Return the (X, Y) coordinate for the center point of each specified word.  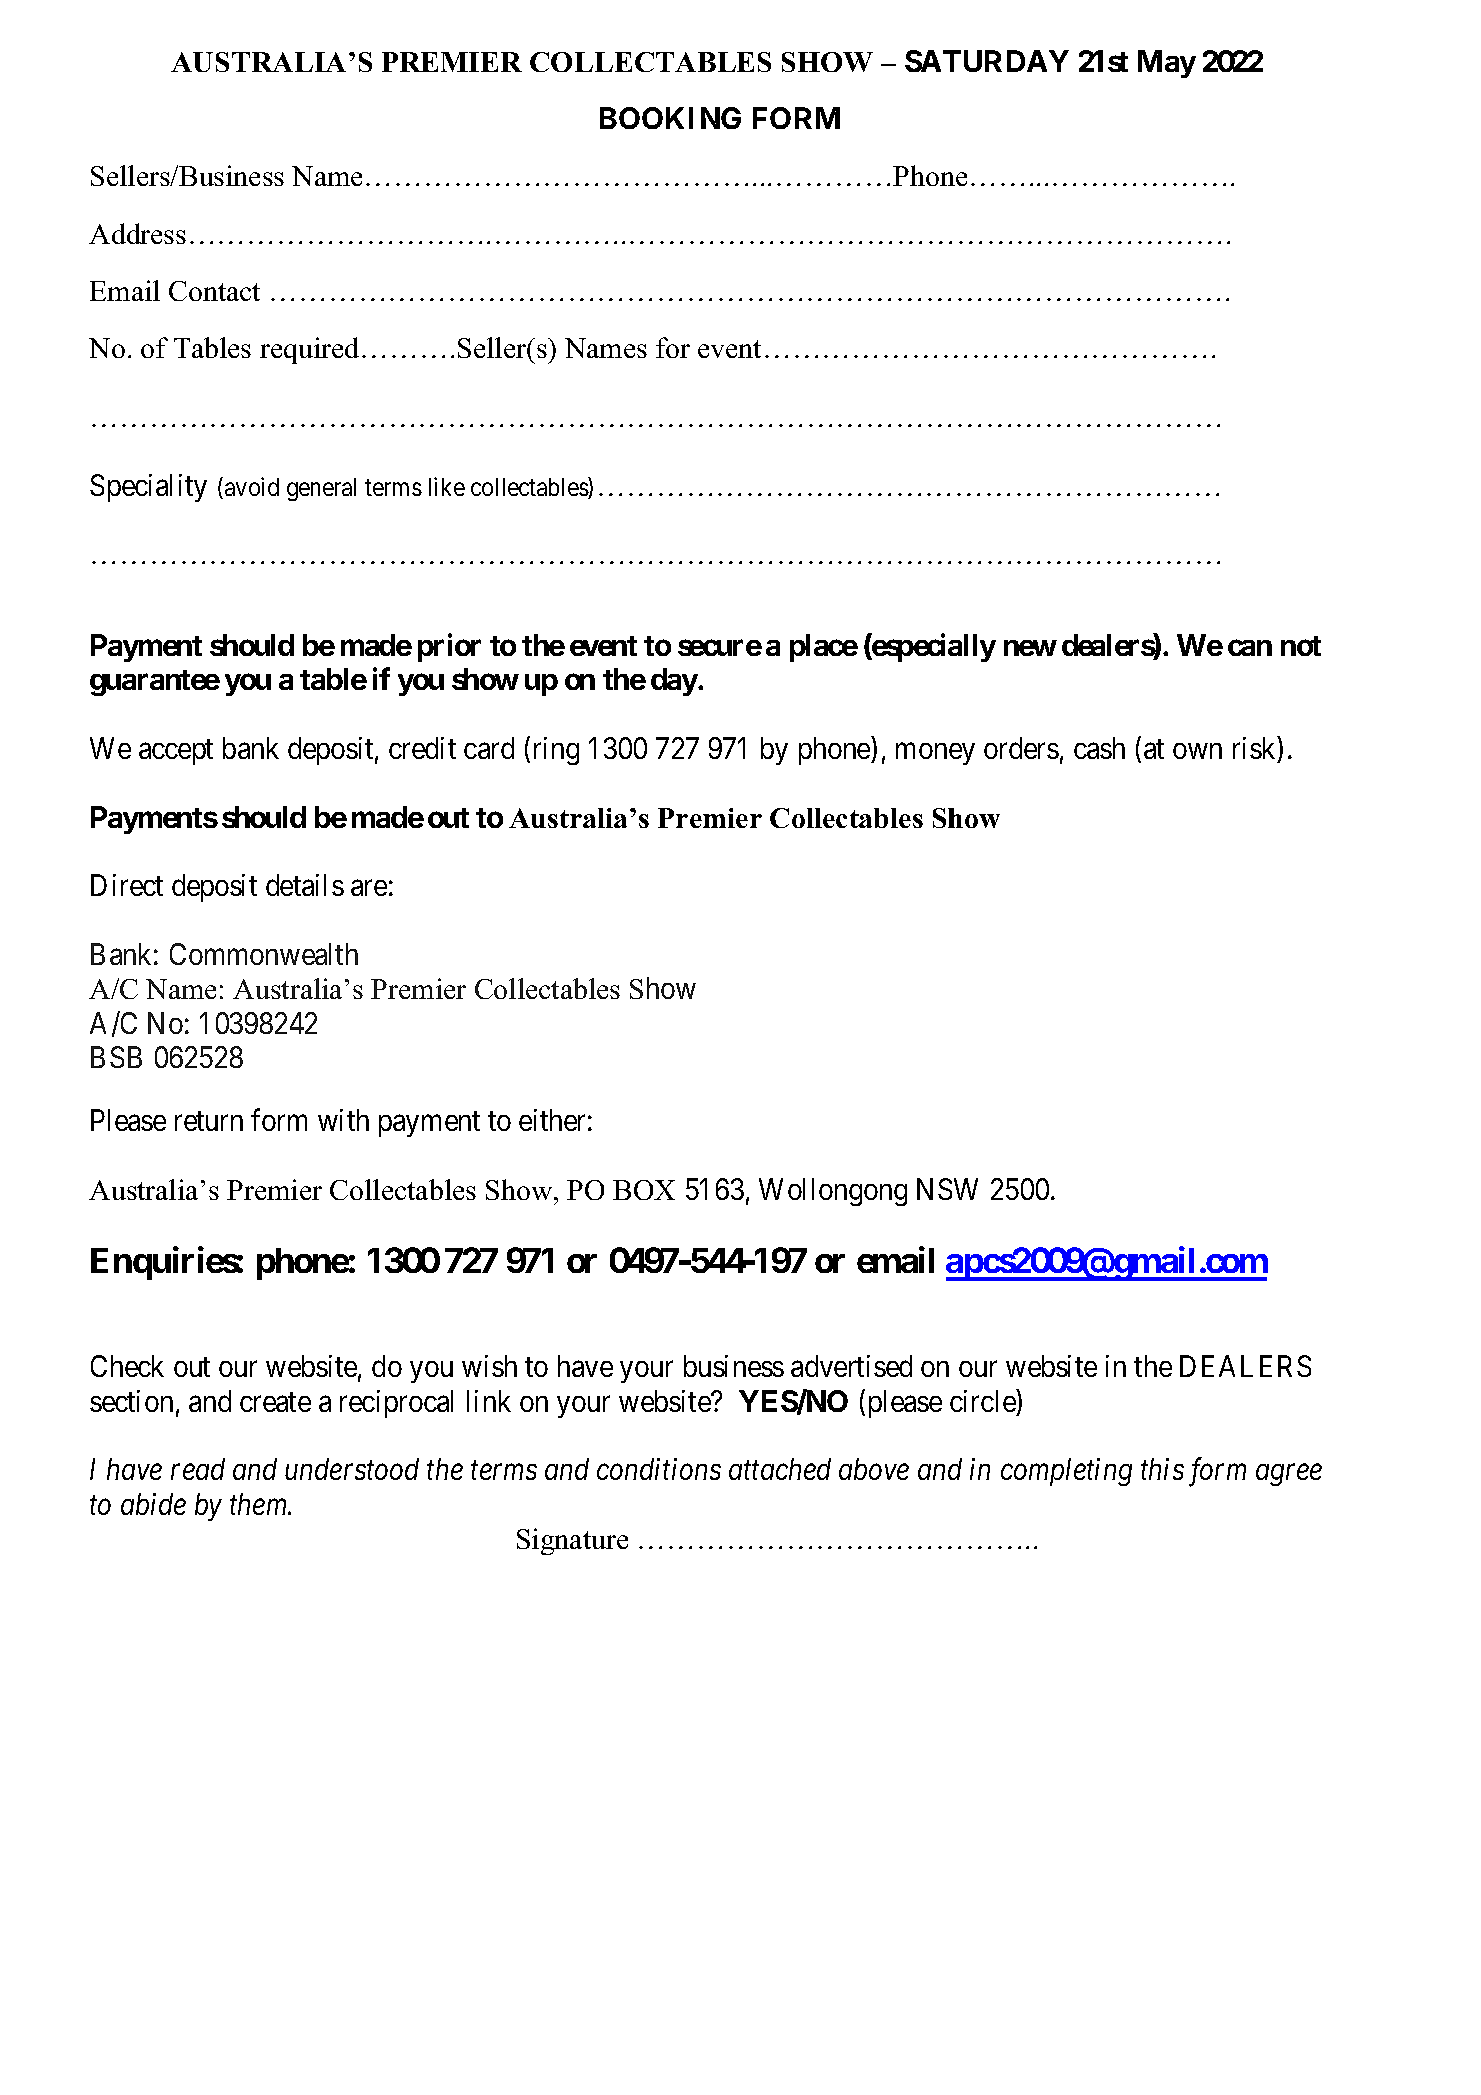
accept (176, 752)
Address (137, 233)
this (1162, 1469)
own (1197, 751)
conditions (659, 1469)
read (198, 1469)
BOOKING (670, 118)
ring (556, 751)
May (1167, 64)
